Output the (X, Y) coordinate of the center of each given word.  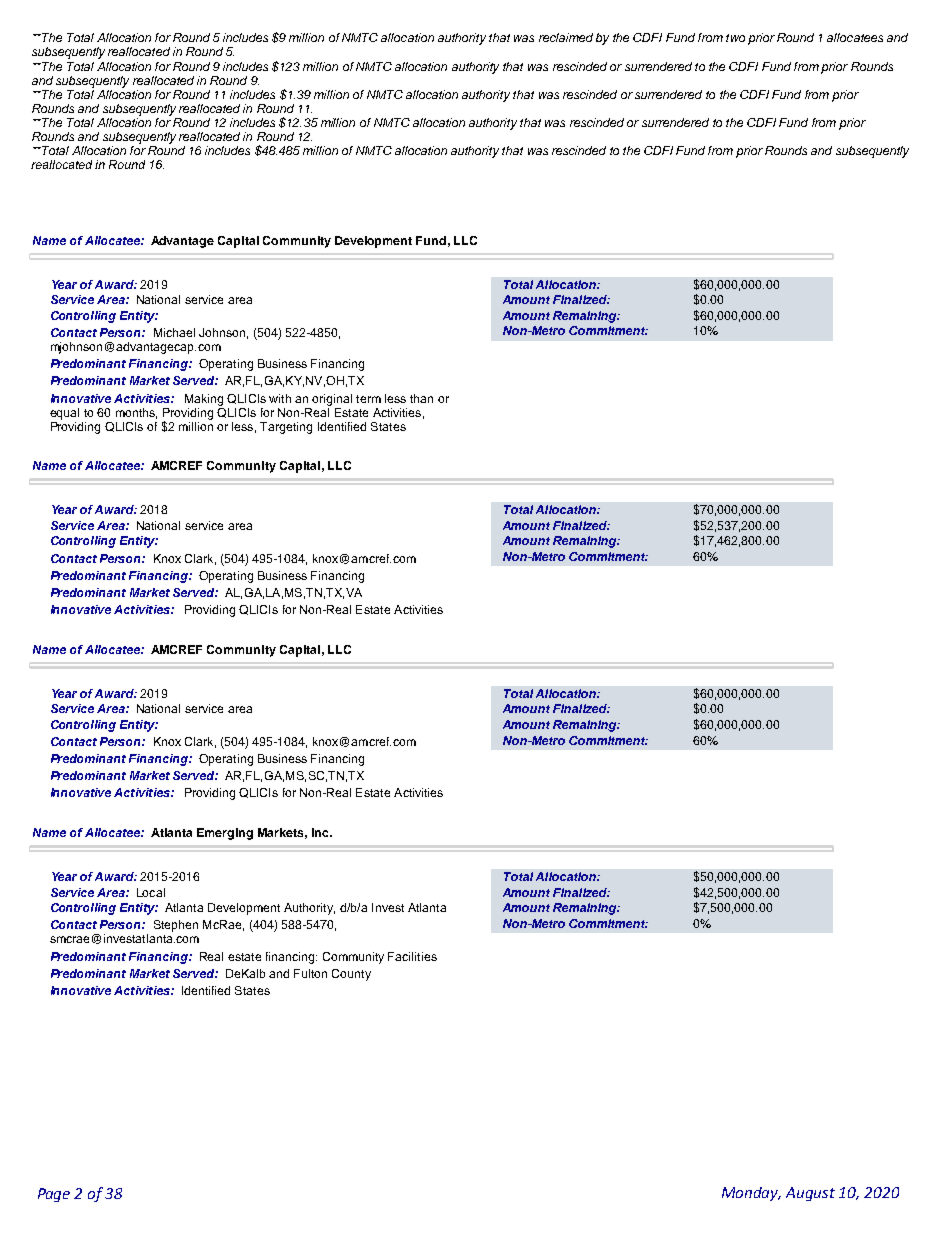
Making (204, 400)
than (421, 398)
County (351, 975)
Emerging (225, 834)
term (368, 399)
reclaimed (566, 37)
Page (54, 1195)
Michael (174, 332)
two (735, 38)
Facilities (412, 956)
